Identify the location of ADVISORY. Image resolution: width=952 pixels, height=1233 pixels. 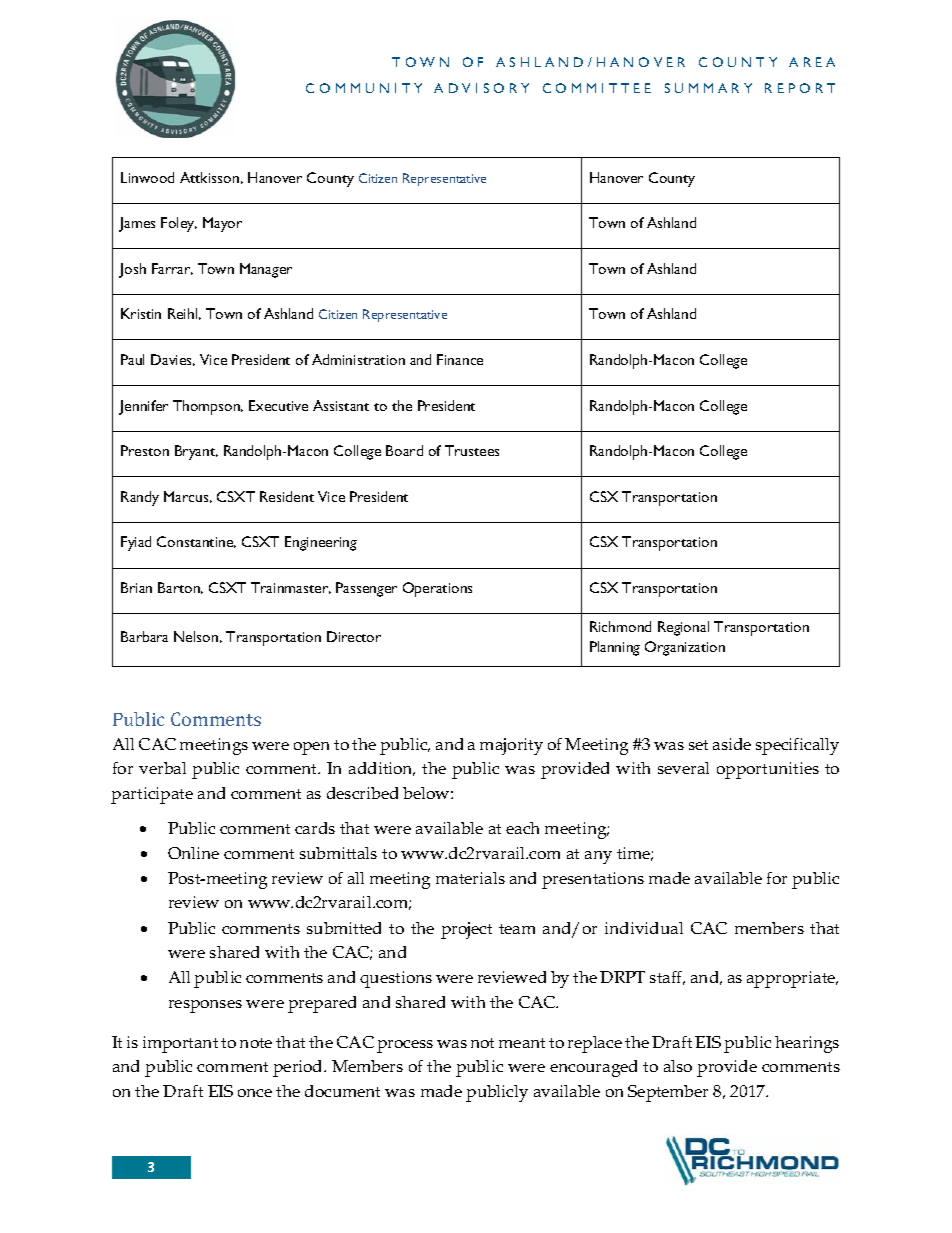
(481, 88).
